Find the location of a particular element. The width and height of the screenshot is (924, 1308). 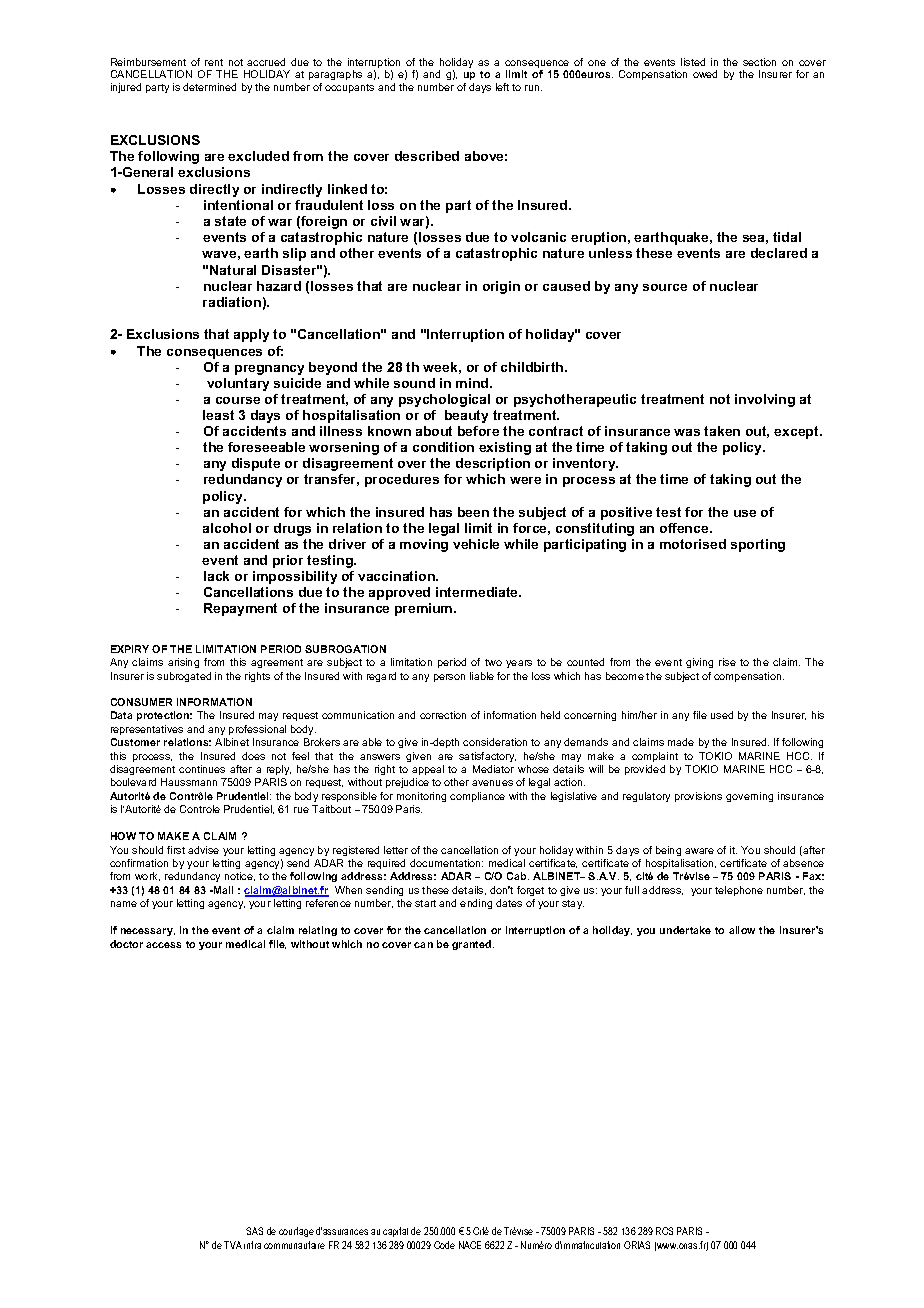

left is located at coordinates (502, 87).
